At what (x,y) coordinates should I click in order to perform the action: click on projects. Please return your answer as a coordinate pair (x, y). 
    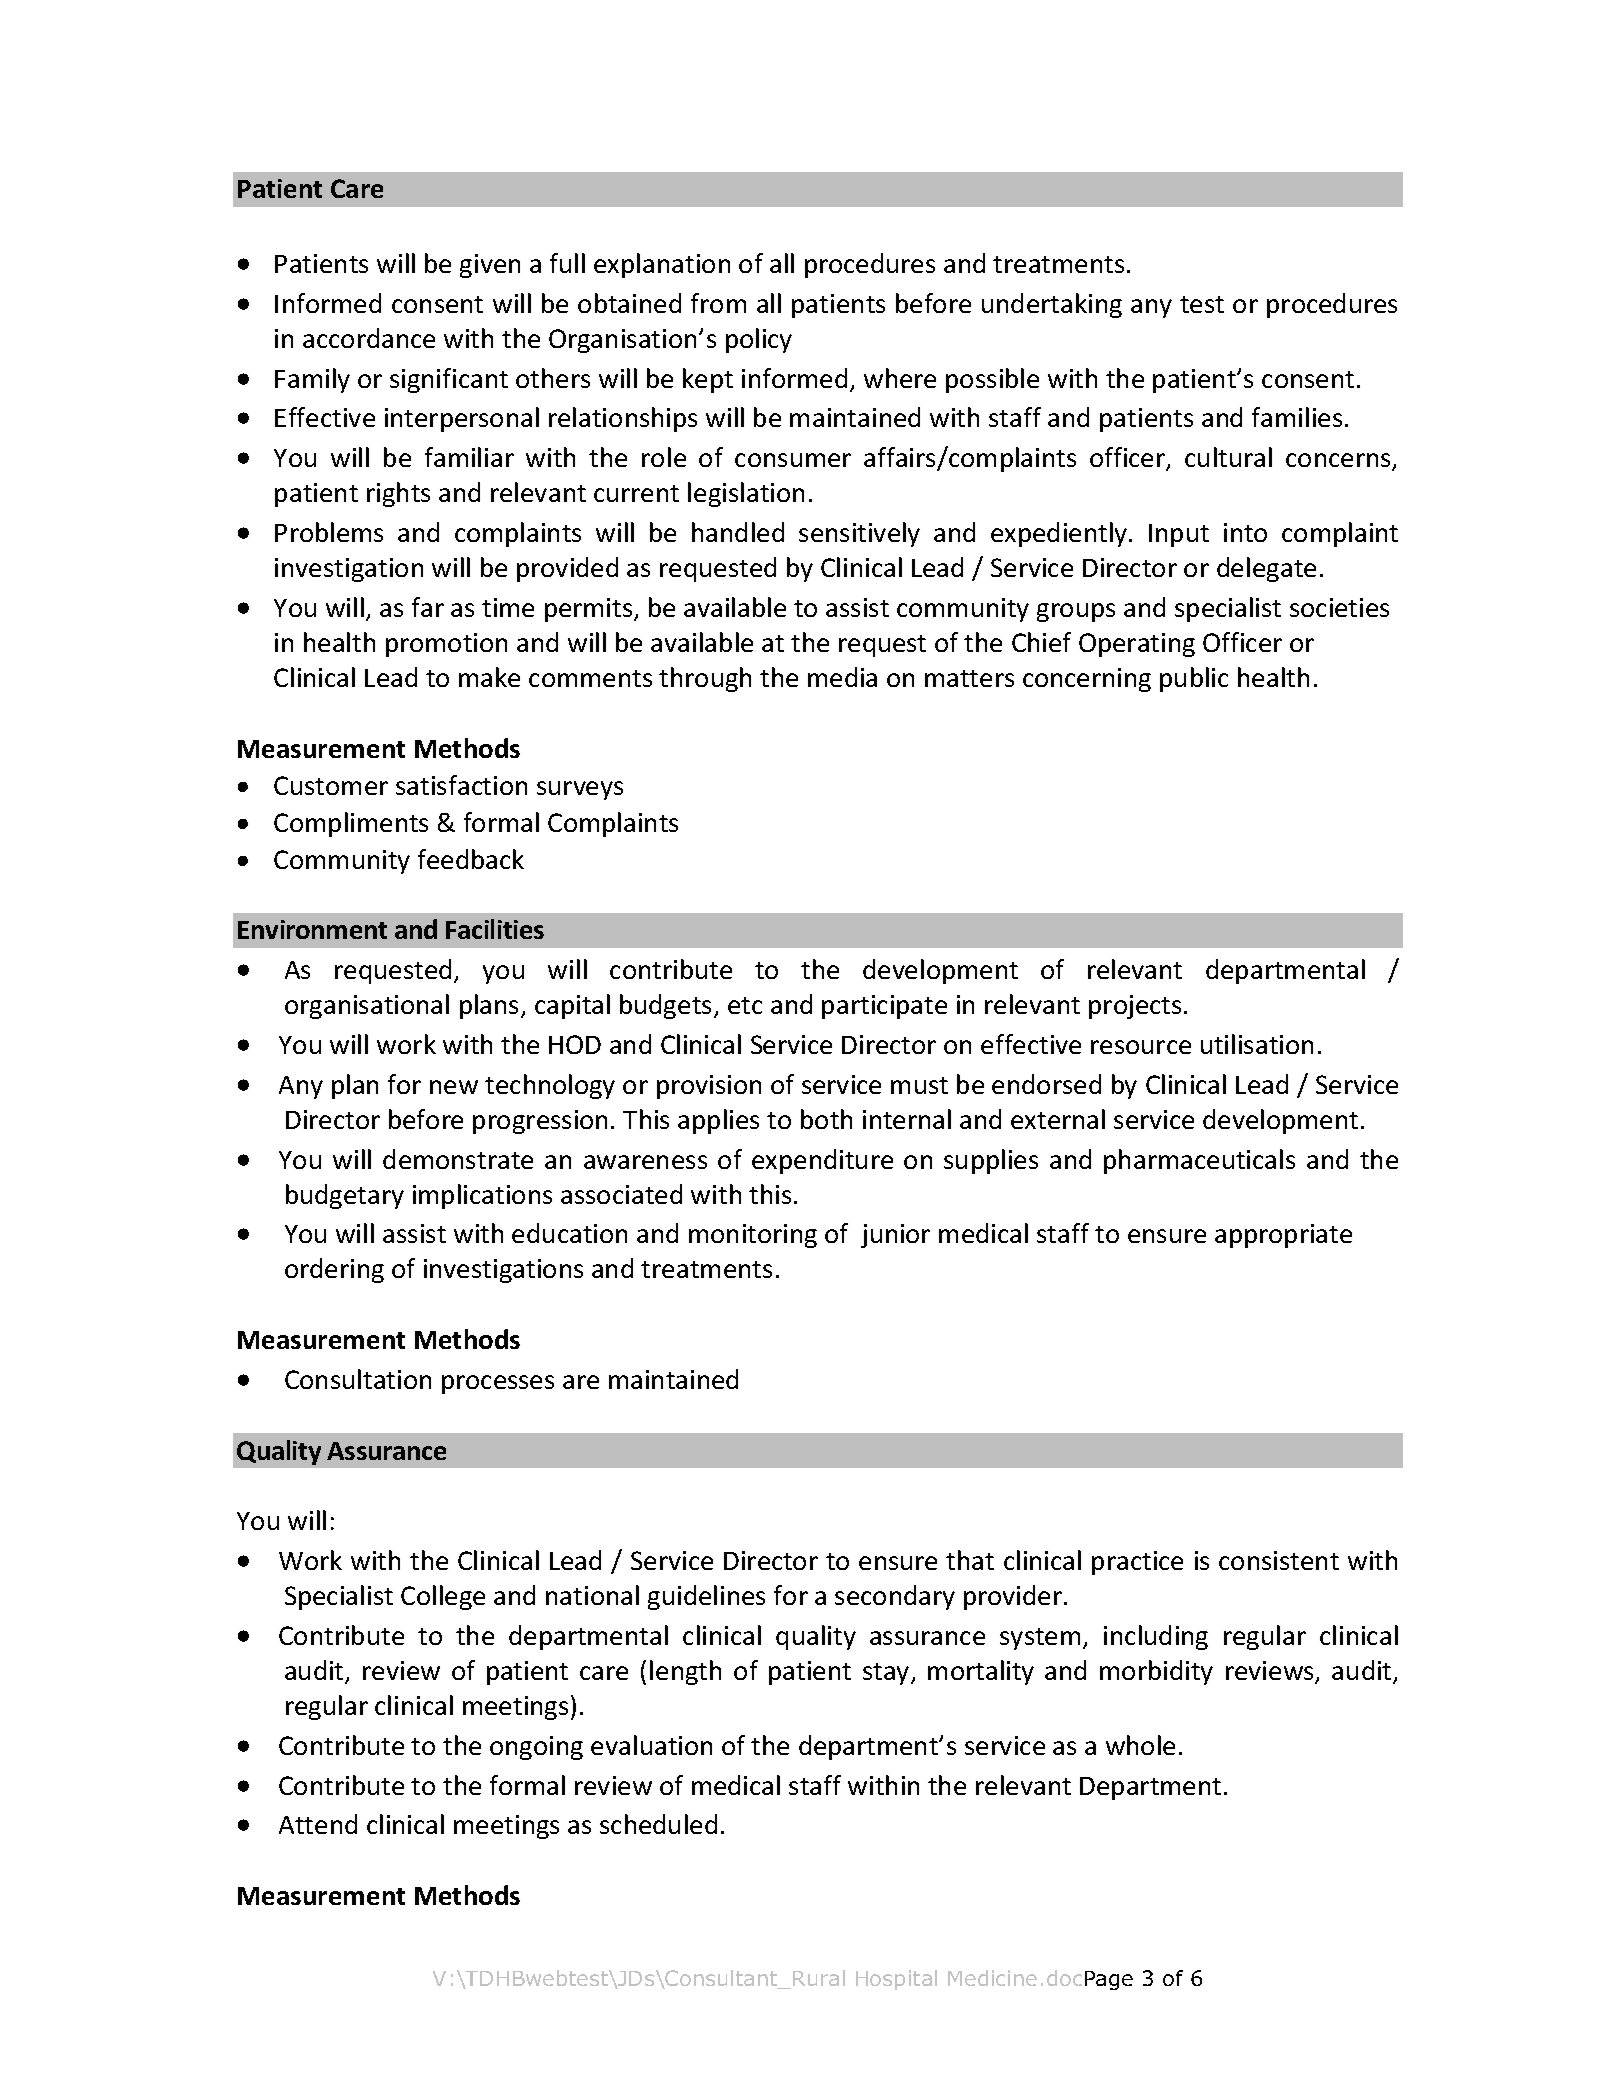
    Looking at the image, I should click on (1135, 1007).
